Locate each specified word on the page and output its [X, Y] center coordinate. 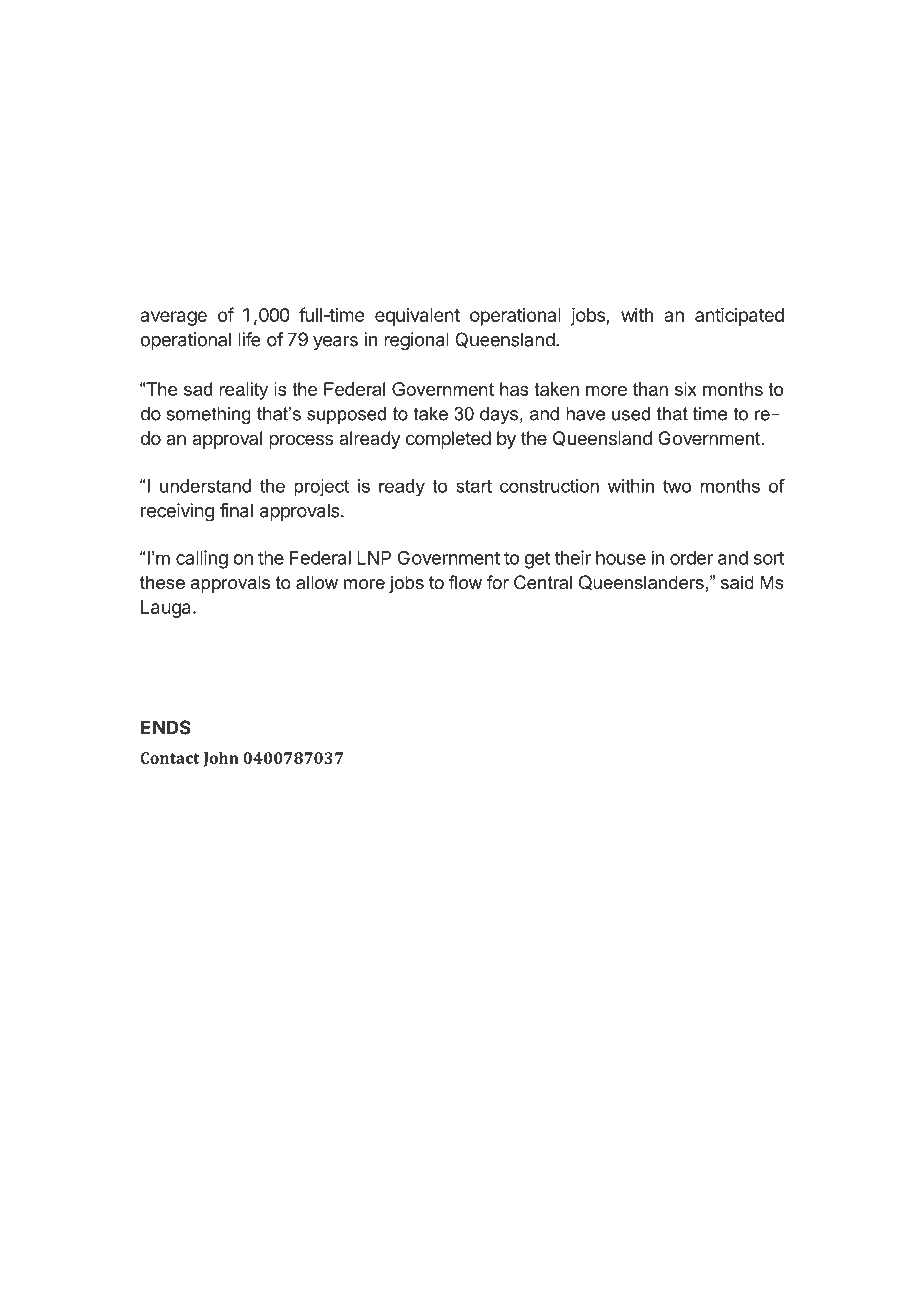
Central [543, 582]
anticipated [739, 317]
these [162, 582]
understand [205, 486]
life [249, 339]
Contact [169, 758]
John [221, 759]
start [474, 486]
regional [416, 341]
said [737, 582]
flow [465, 582]
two [677, 486]
